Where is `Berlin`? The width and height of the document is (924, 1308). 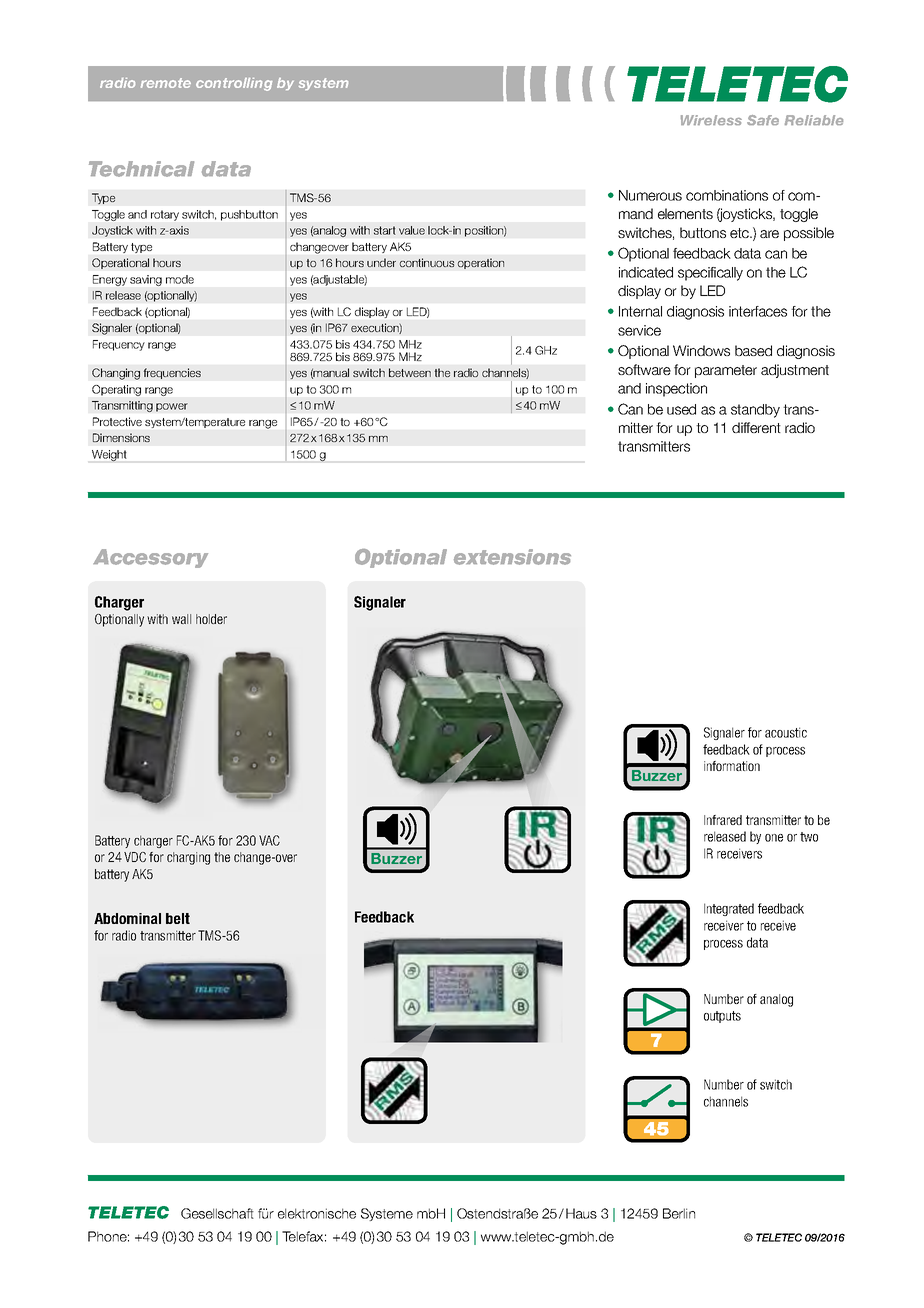
Berlin is located at coordinates (679, 1213).
